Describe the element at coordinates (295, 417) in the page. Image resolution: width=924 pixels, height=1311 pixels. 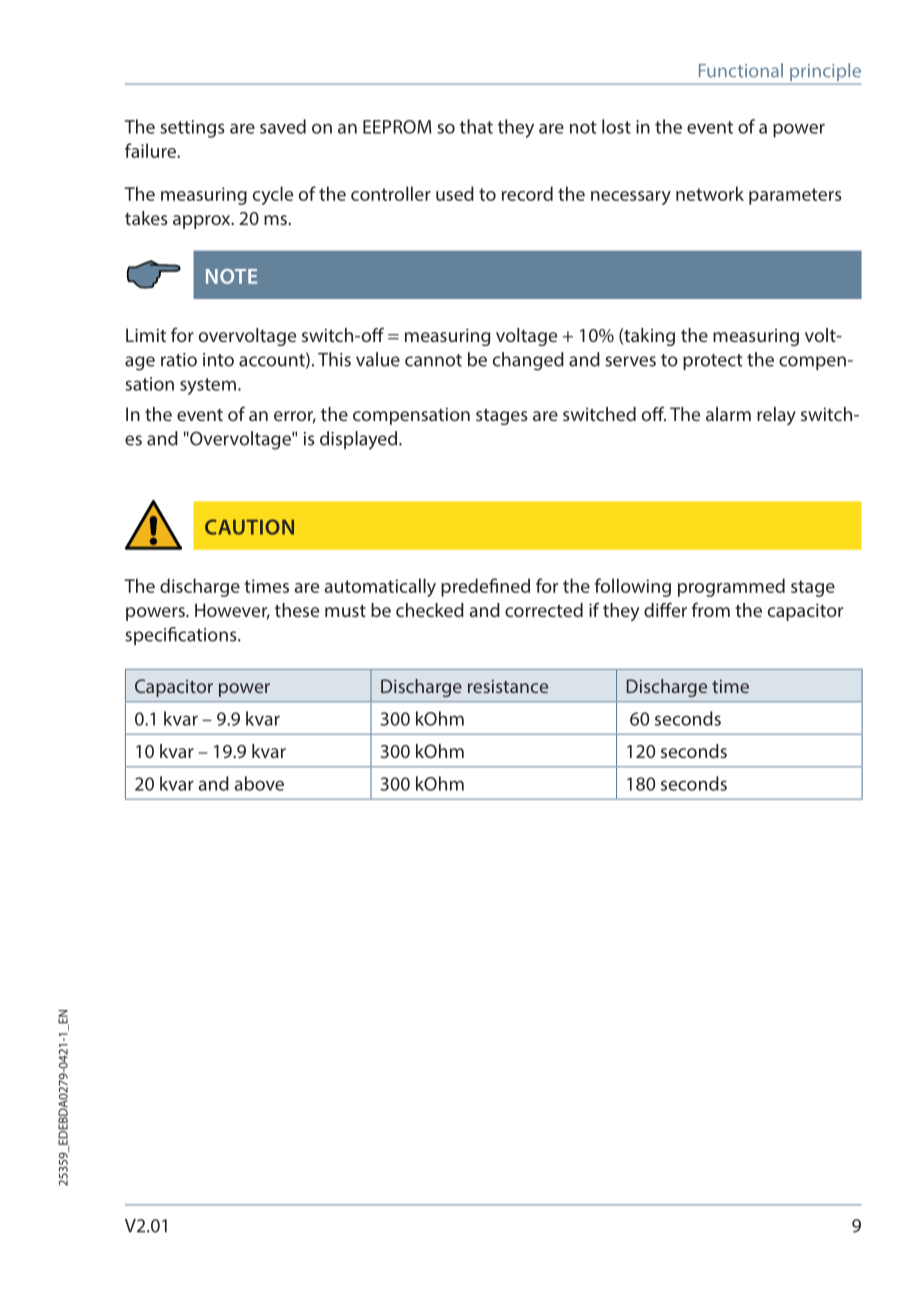
I see `error` at that location.
